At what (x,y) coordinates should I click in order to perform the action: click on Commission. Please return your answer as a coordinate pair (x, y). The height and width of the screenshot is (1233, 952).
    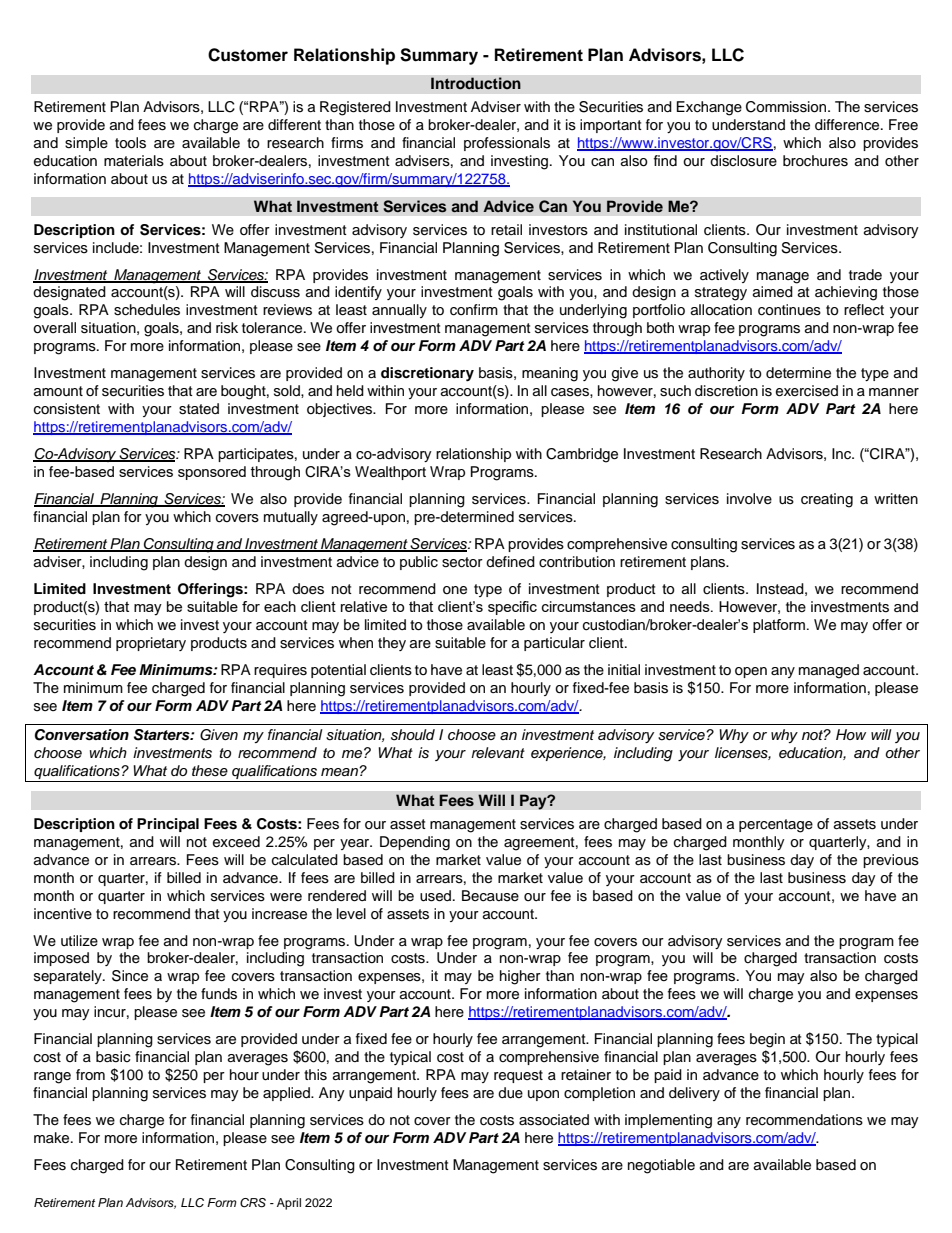
    Looking at the image, I should click on (787, 107).
